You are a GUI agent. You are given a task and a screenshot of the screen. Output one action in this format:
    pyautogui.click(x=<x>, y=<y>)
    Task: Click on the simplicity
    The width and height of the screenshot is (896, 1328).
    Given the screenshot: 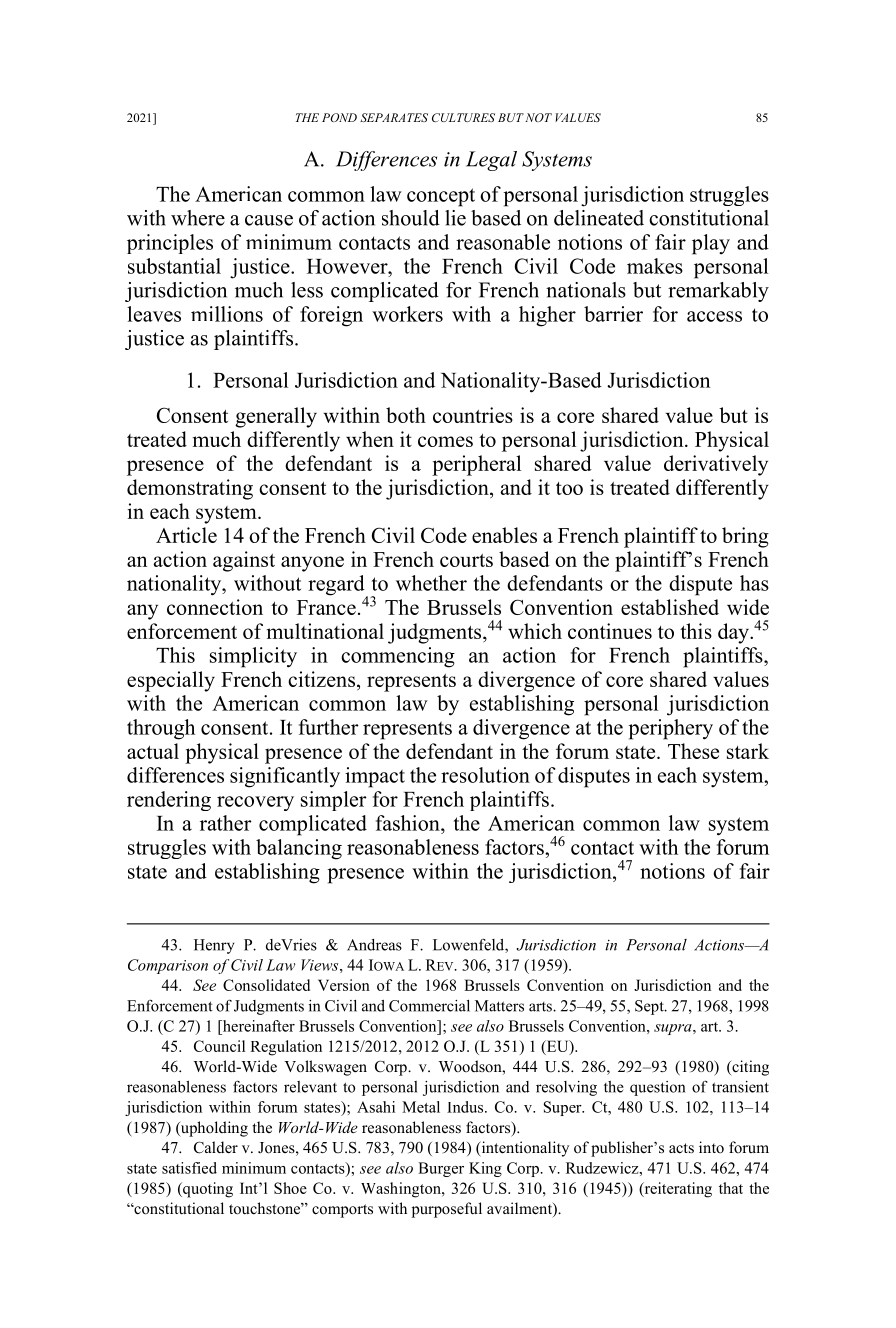 What is the action you would take?
    pyautogui.click(x=253, y=657)
